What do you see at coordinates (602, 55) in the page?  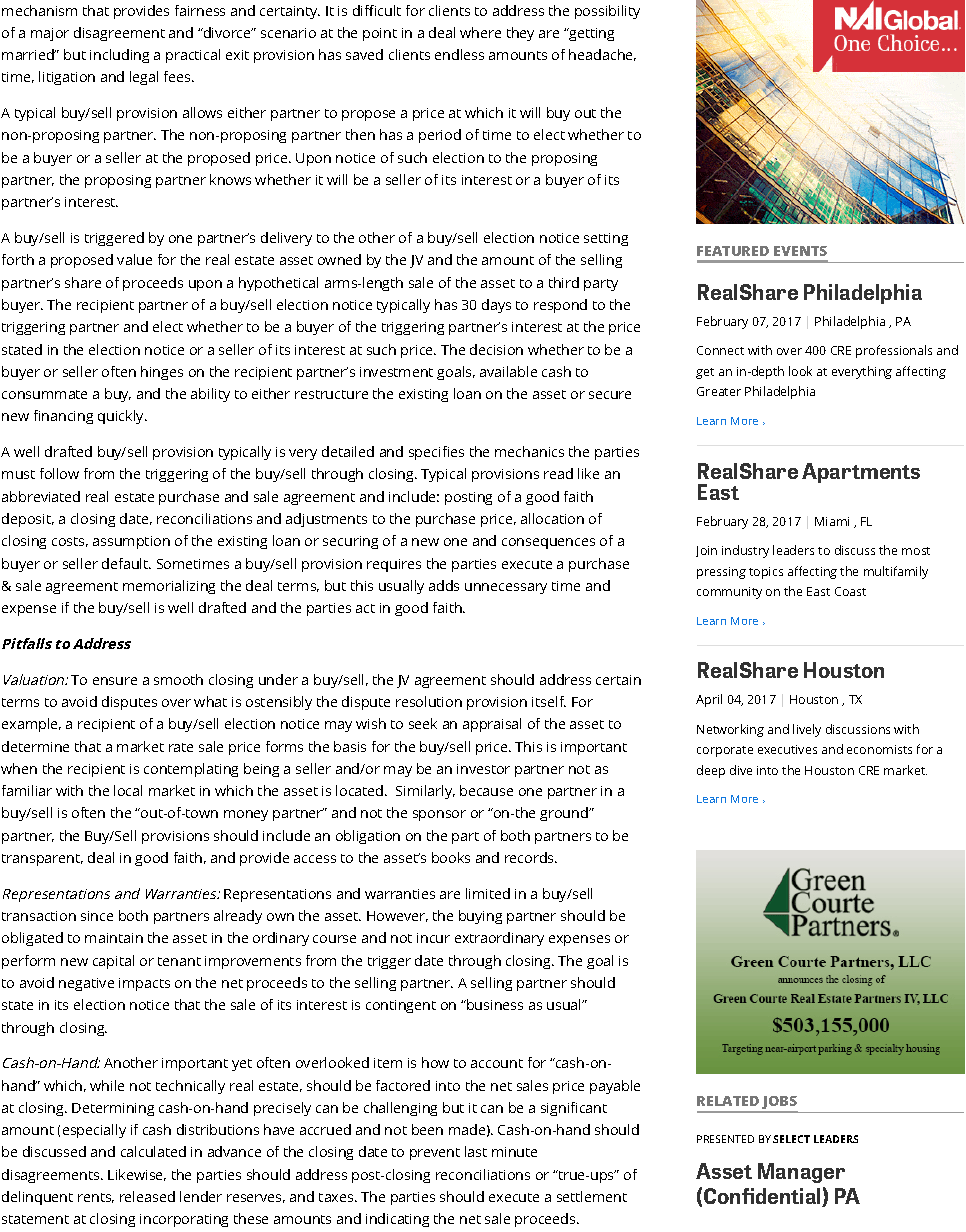 I see `headache` at bounding box center [602, 55].
